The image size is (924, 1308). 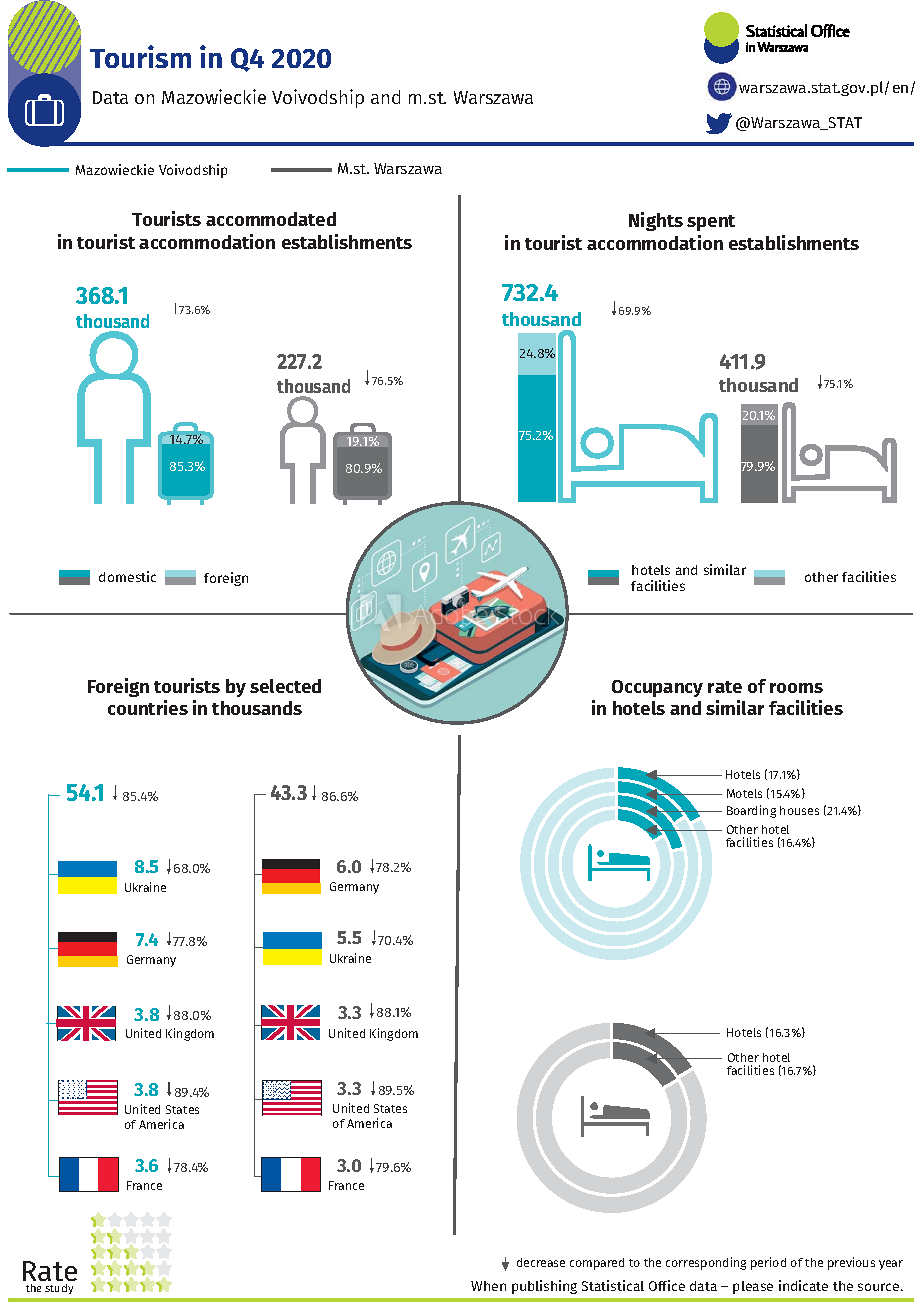 What do you see at coordinates (799, 810) in the image?
I see `houses` at bounding box center [799, 810].
